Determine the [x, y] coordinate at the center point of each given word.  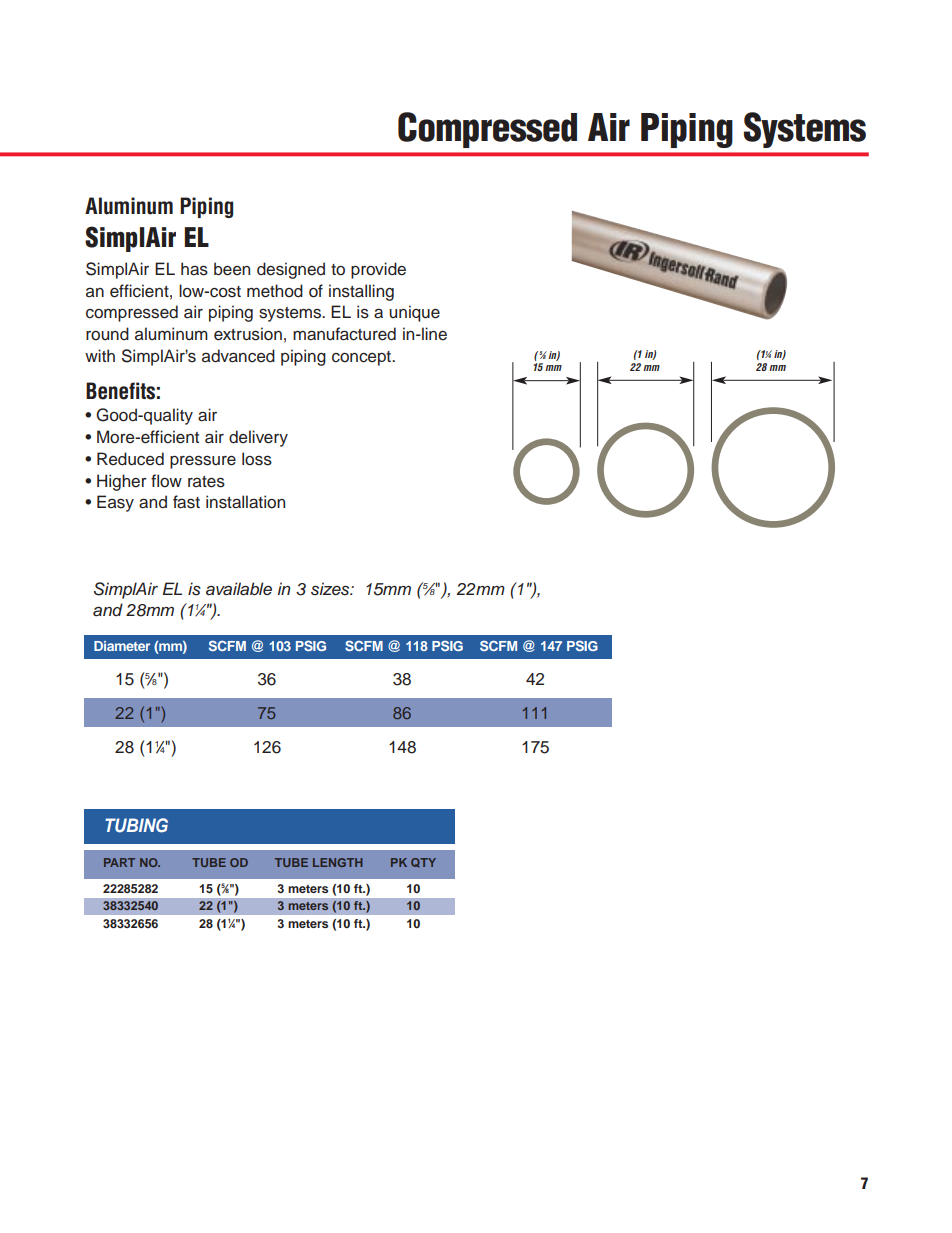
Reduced [130, 459]
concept [362, 358]
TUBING [136, 825]
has [194, 269]
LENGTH [338, 862]
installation [245, 502]
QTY [423, 862]
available [239, 589]
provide [378, 270]
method [275, 291]
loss [257, 459]
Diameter [122, 646]
